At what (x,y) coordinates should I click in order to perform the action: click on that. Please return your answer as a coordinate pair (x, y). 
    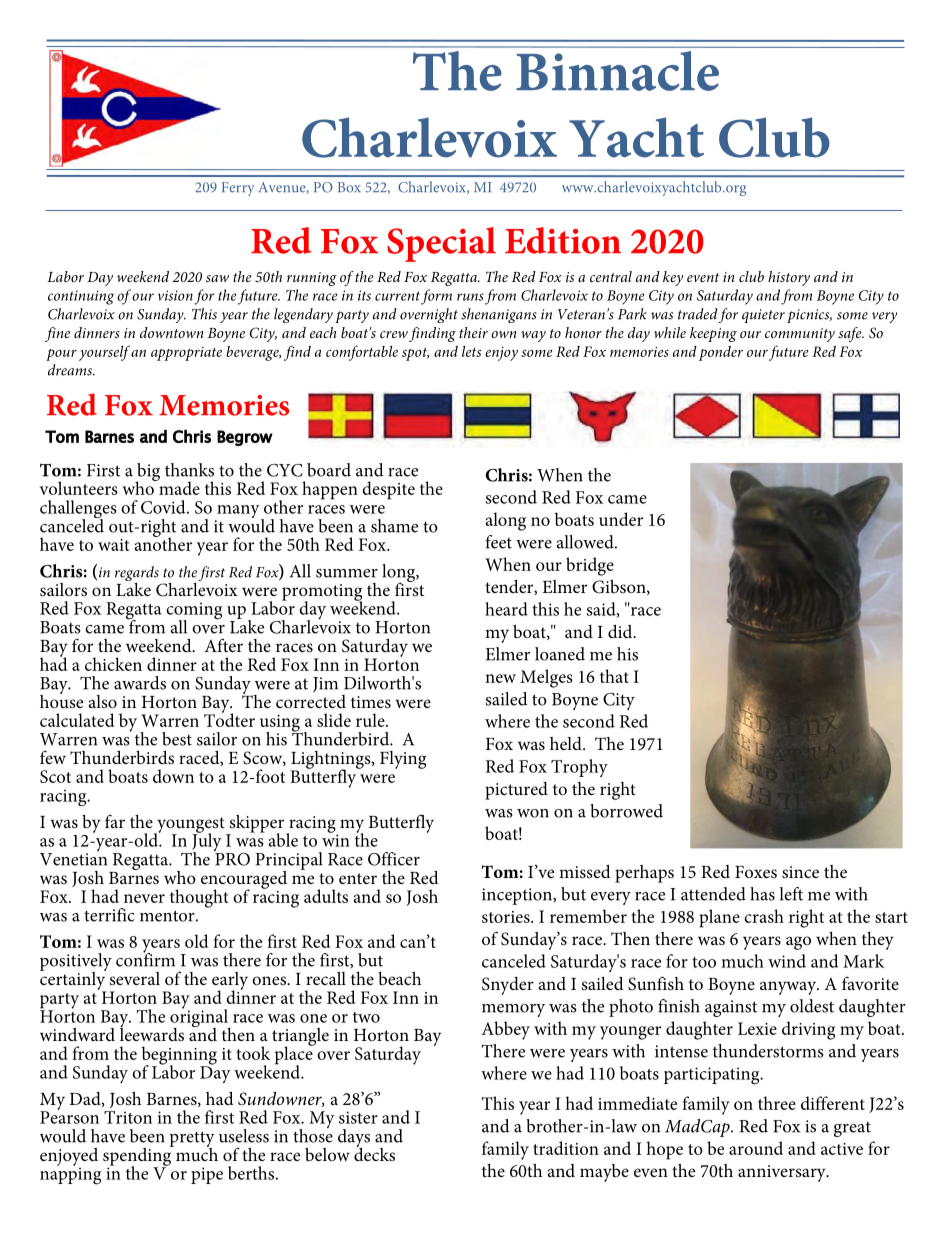
    Looking at the image, I should click on (614, 676).
